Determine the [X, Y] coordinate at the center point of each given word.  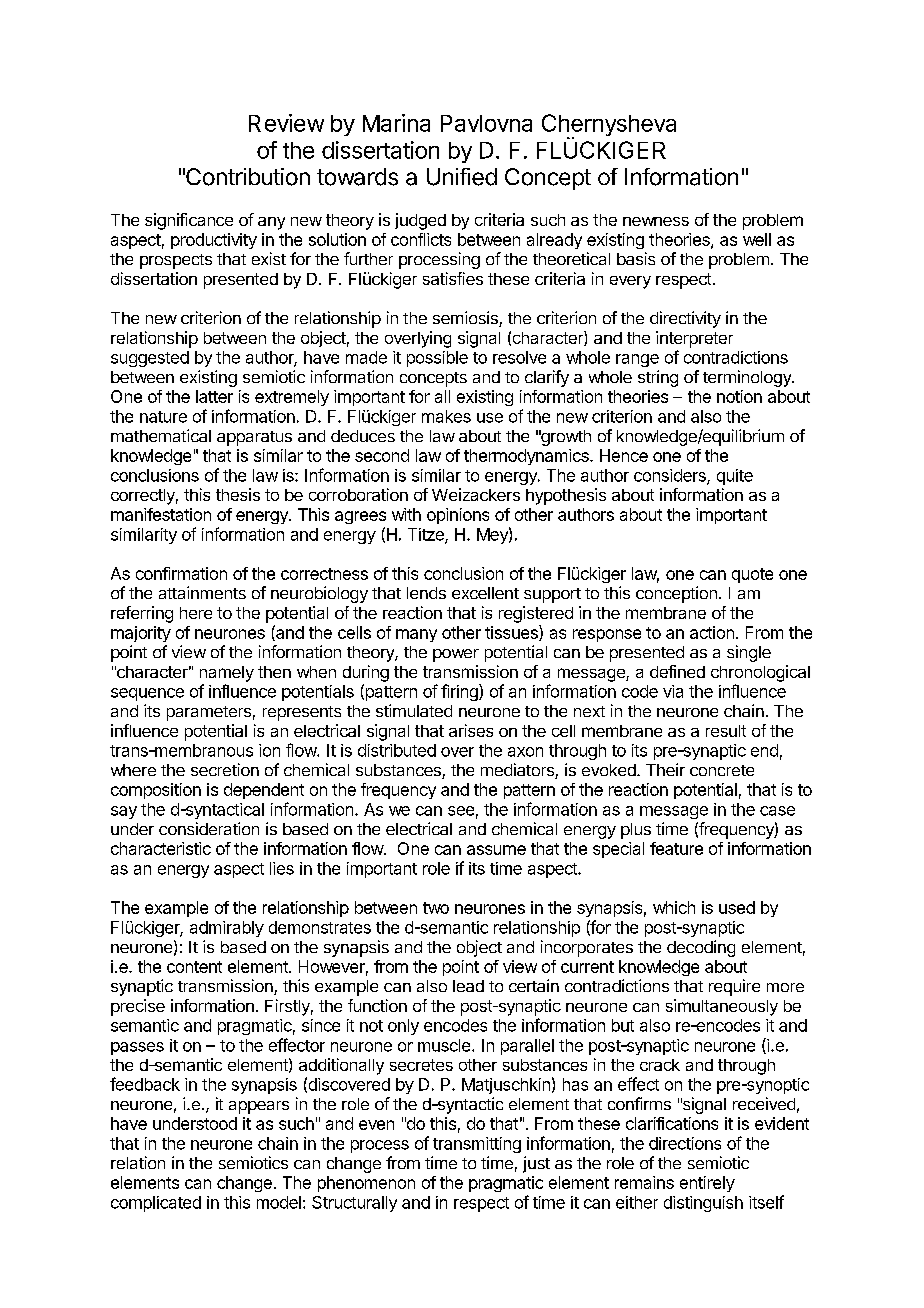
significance [189, 221]
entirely [707, 1184]
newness [656, 221]
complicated [156, 1204]
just [536, 1164]
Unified [462, 177]
